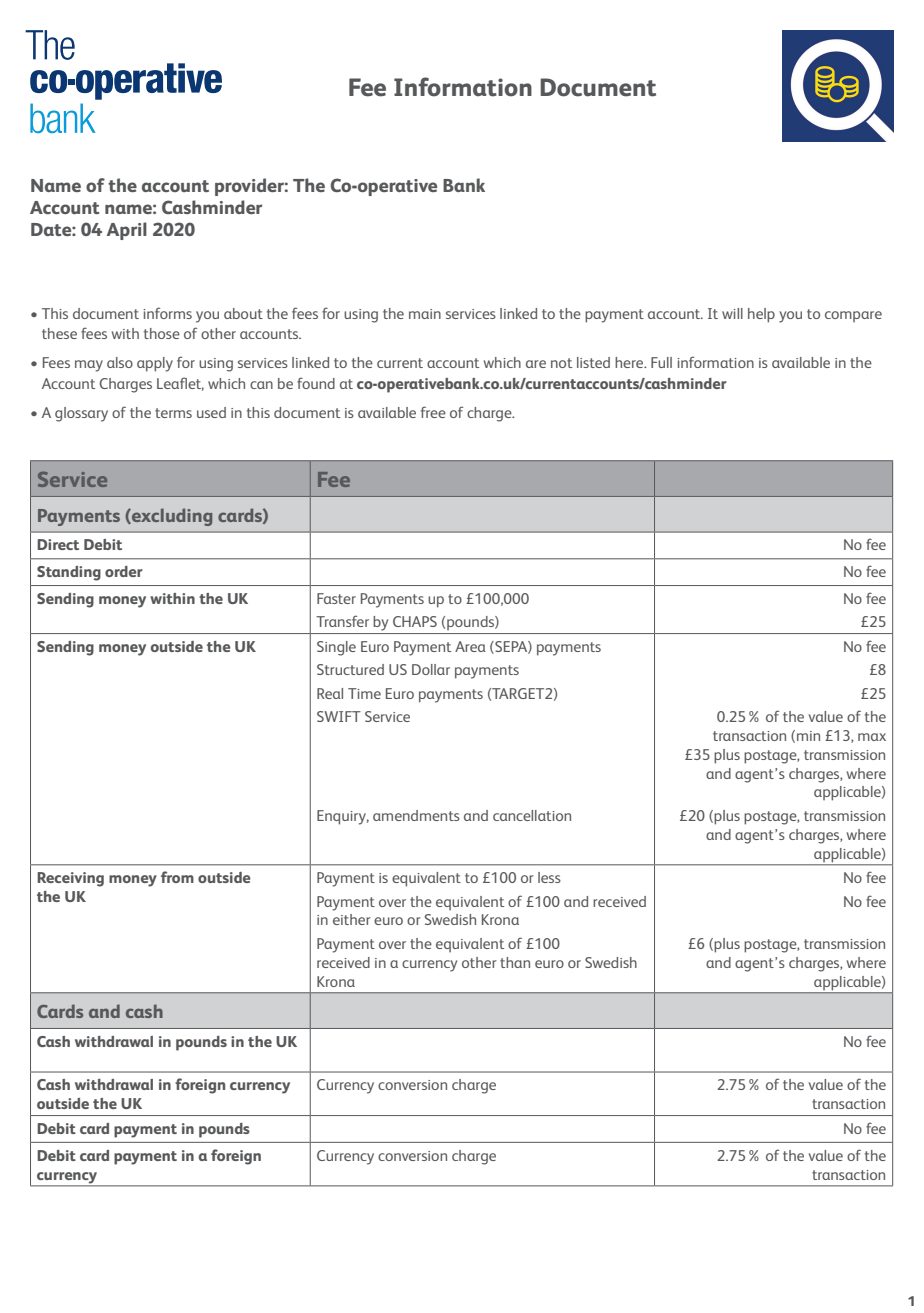  I want to click on terms, so click(173, 413).
